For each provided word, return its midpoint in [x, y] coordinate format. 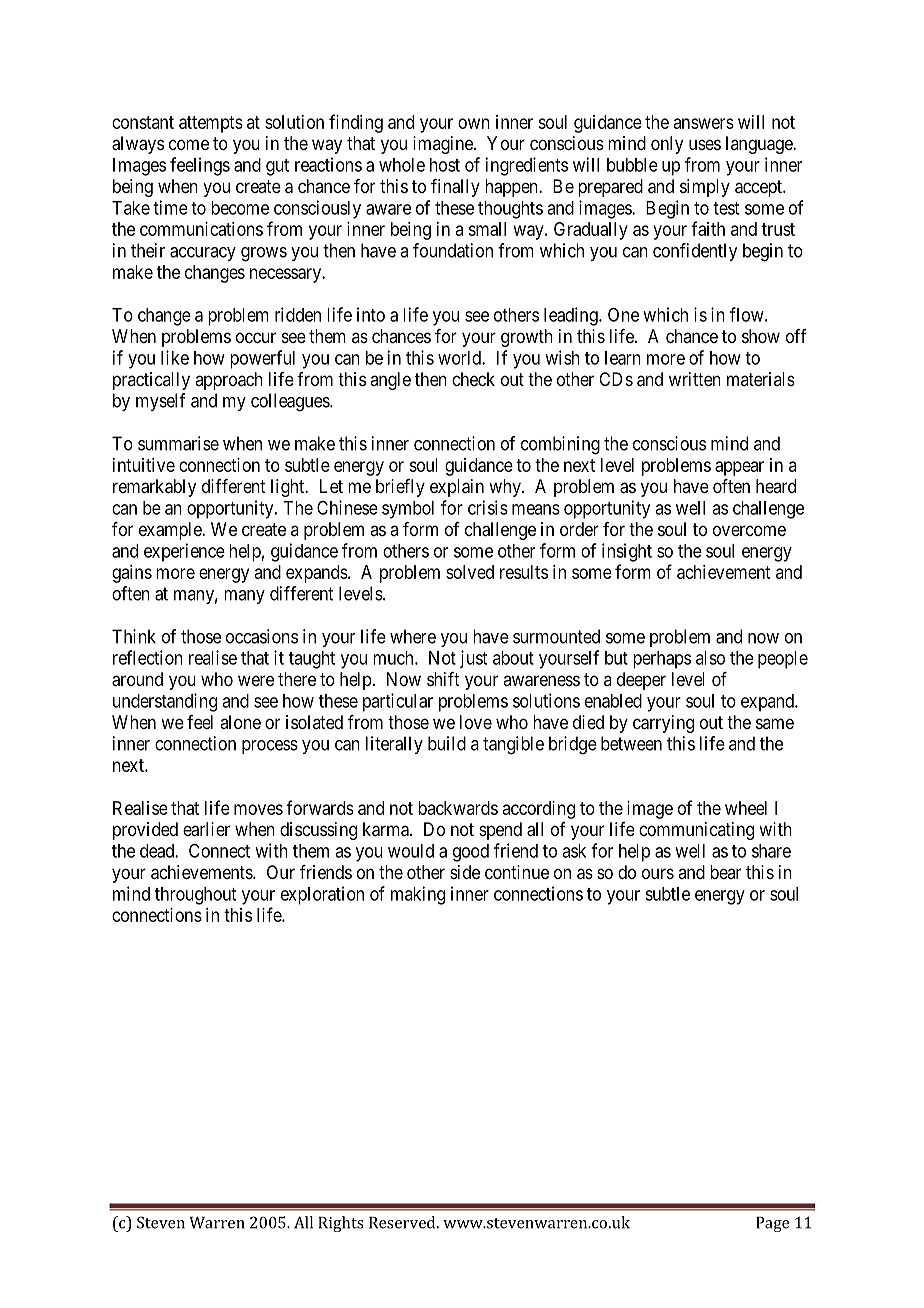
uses [705, 144]
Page [772, 1224]
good [471, 853]
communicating [696, 831]
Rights [341, 1224]
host [445, 165]
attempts [211, 124]
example [171, 531]
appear [739, 468]
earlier [206, 829]
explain [457, 488]
